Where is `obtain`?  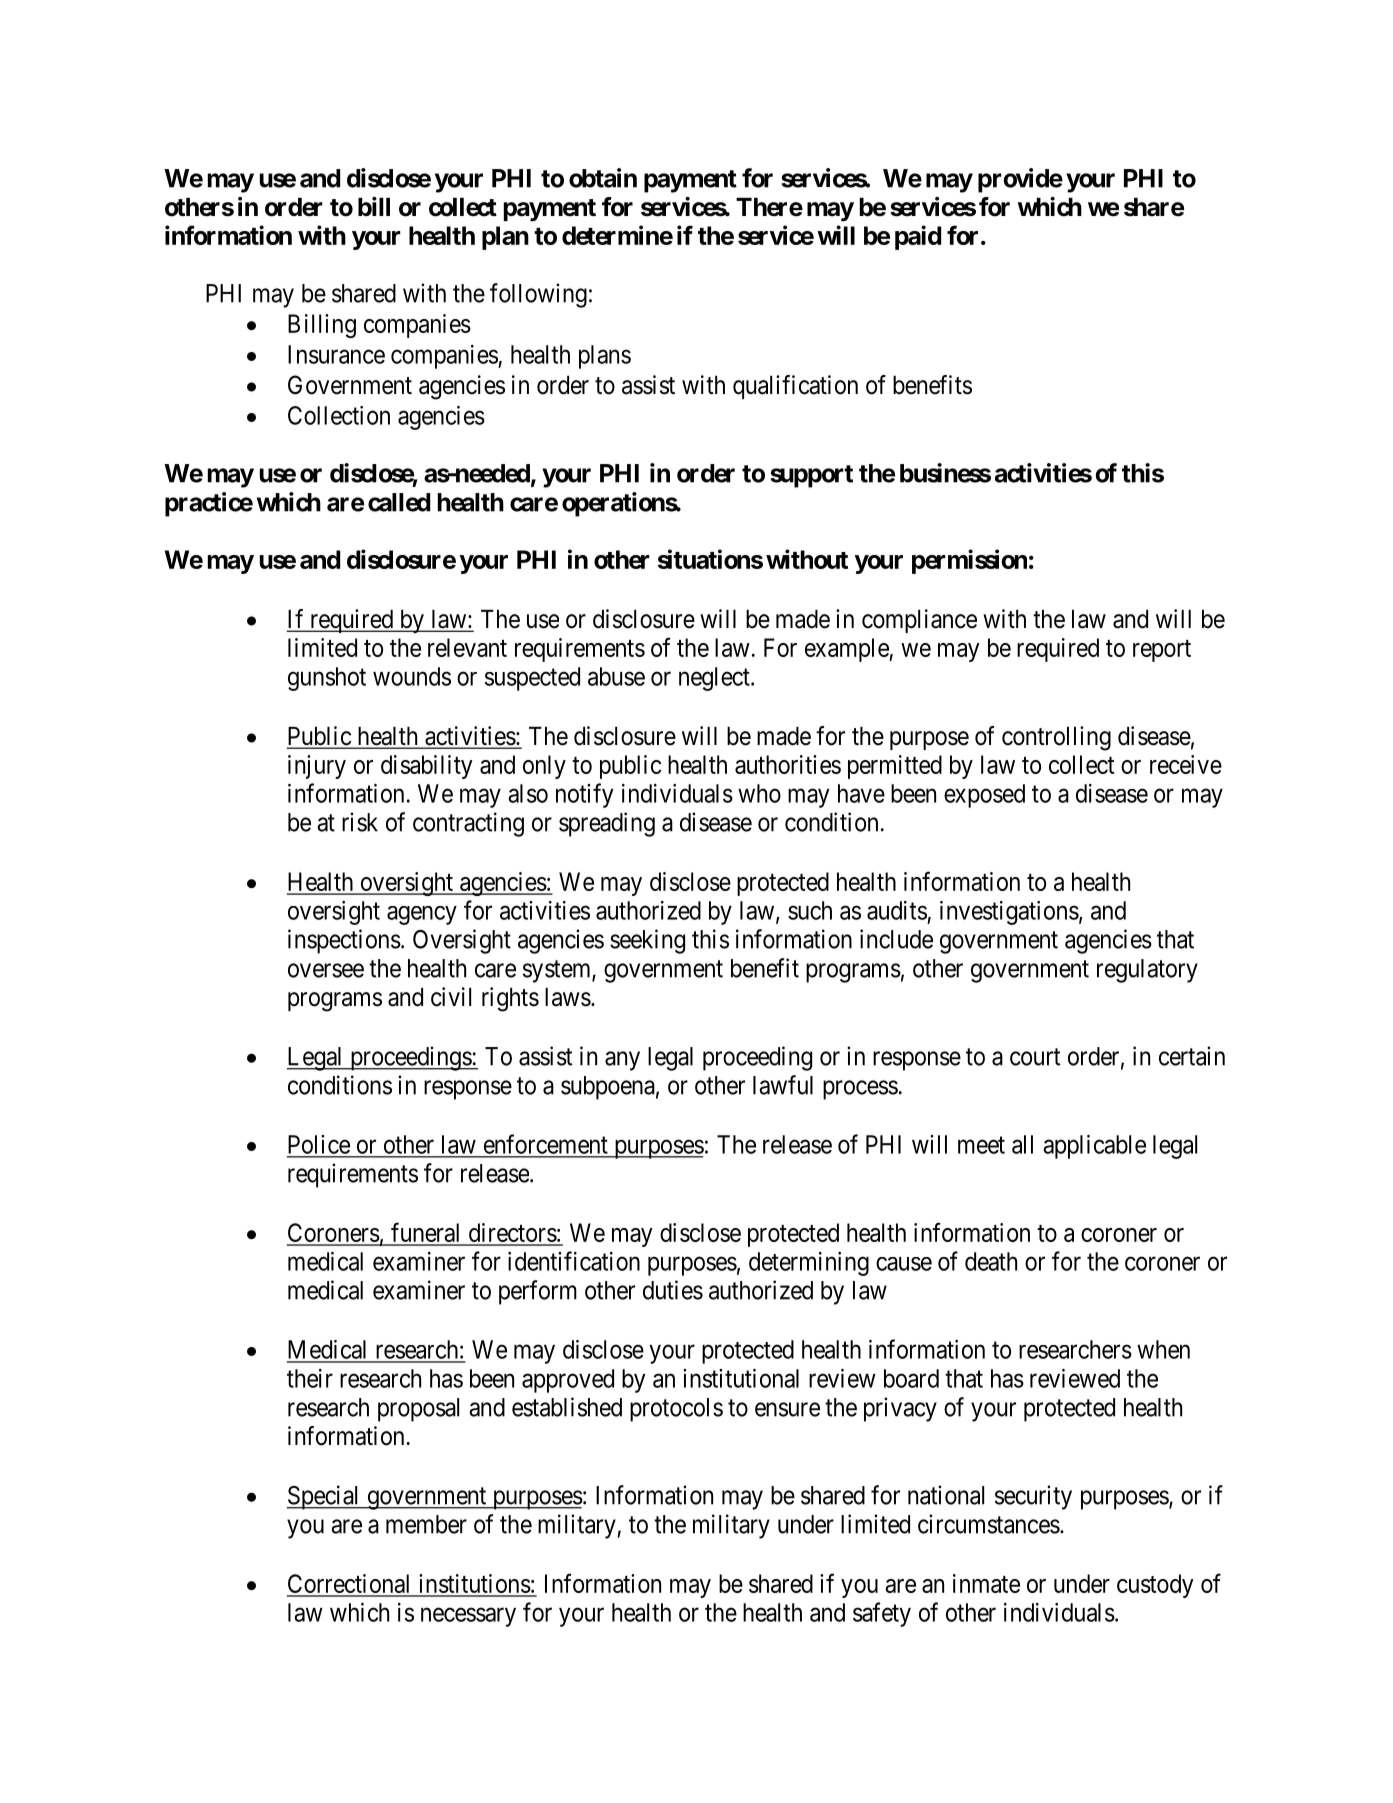 obtain is located at coordinates (603, 178).
